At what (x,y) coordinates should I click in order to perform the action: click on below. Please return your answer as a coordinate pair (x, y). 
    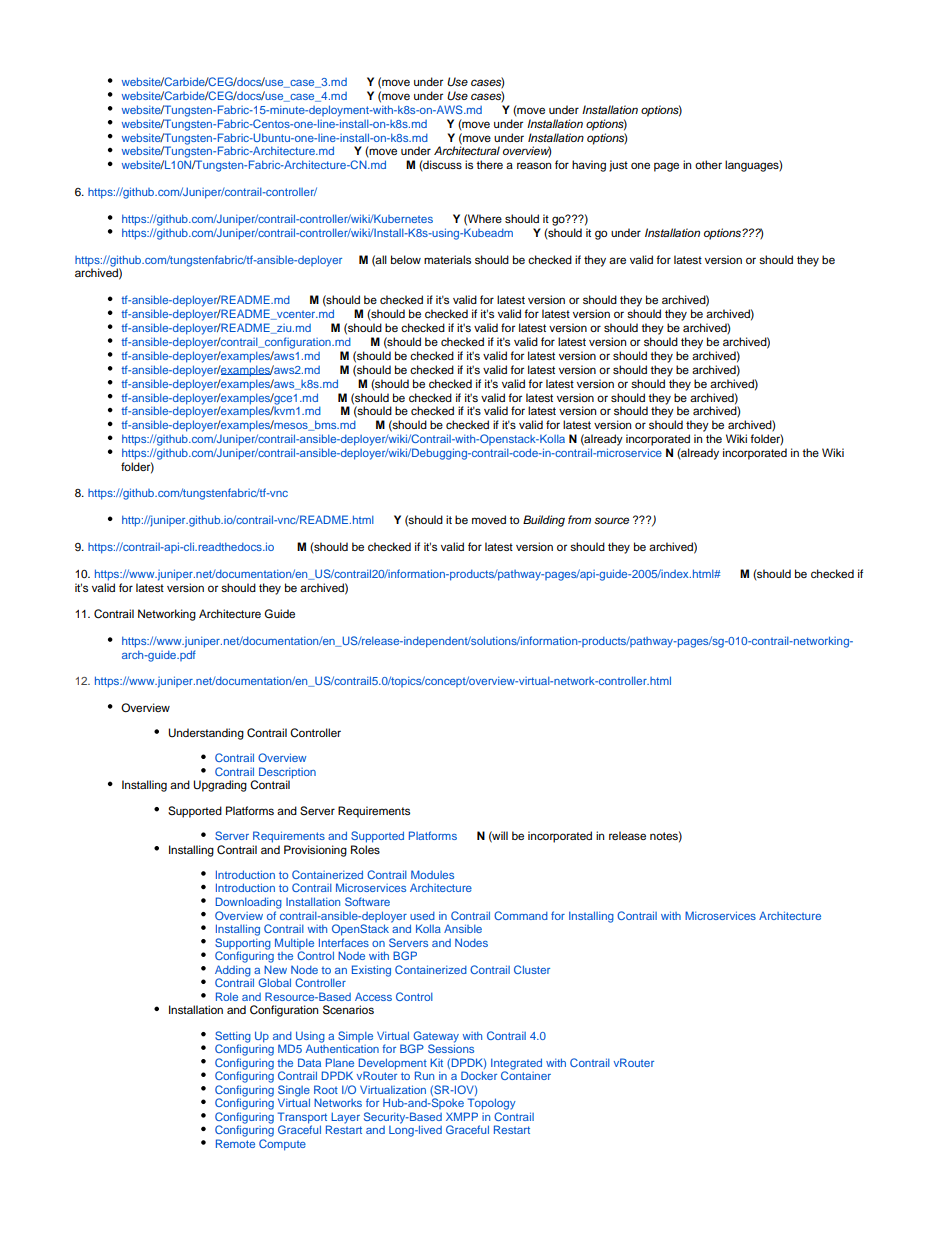
    Looking at the image, I should click on (406, 259).
